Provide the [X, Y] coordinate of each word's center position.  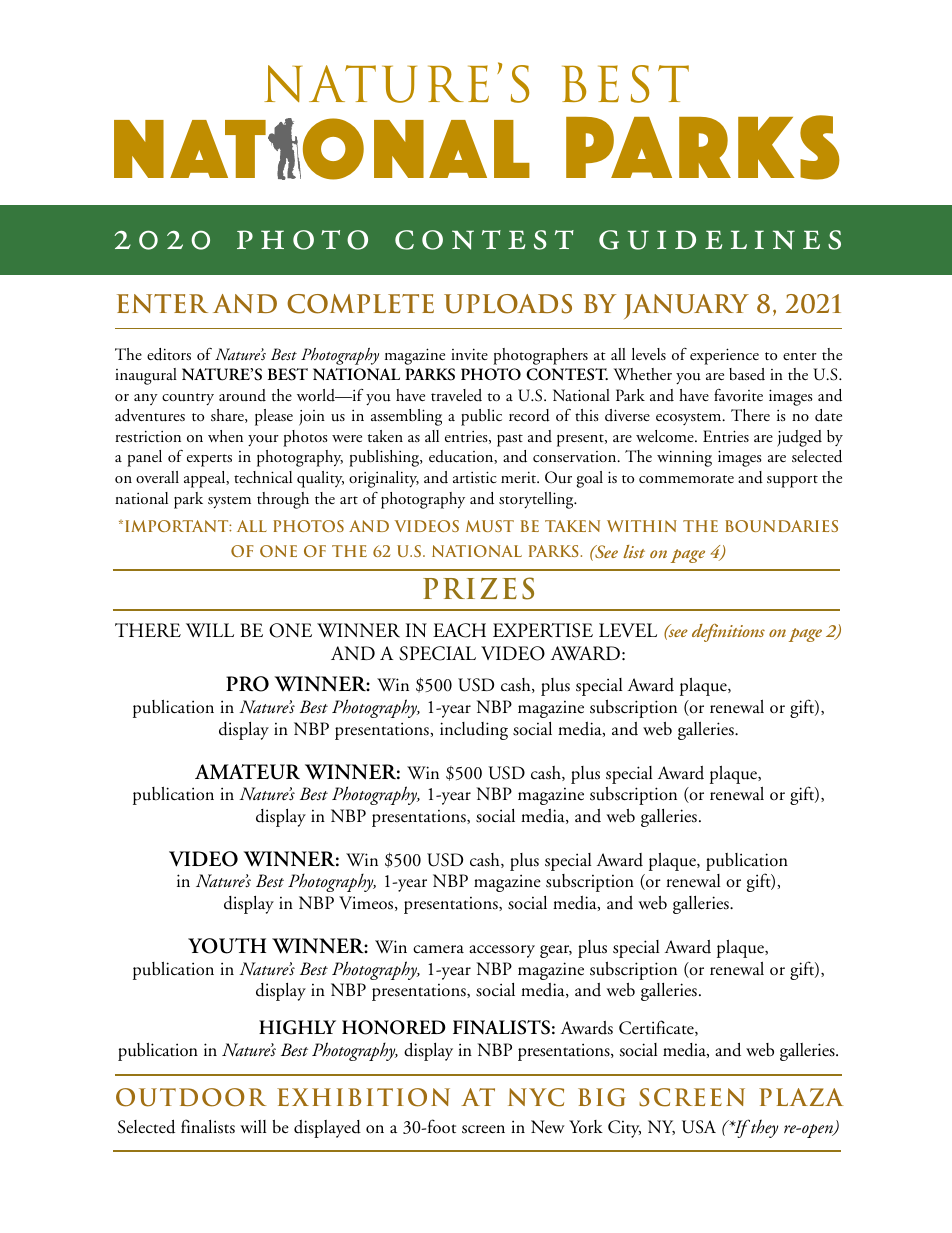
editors [169, 354]
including [474, 731]
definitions [728, 633]
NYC [536, 1097]
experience [724, 356]
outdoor [191, 1097]
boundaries [781, 526]
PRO [247, 684]
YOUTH [227, 946]
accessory [502, 951]
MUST [490, 526]
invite [469, 354]
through [283, 500]
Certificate [657, 1028]
